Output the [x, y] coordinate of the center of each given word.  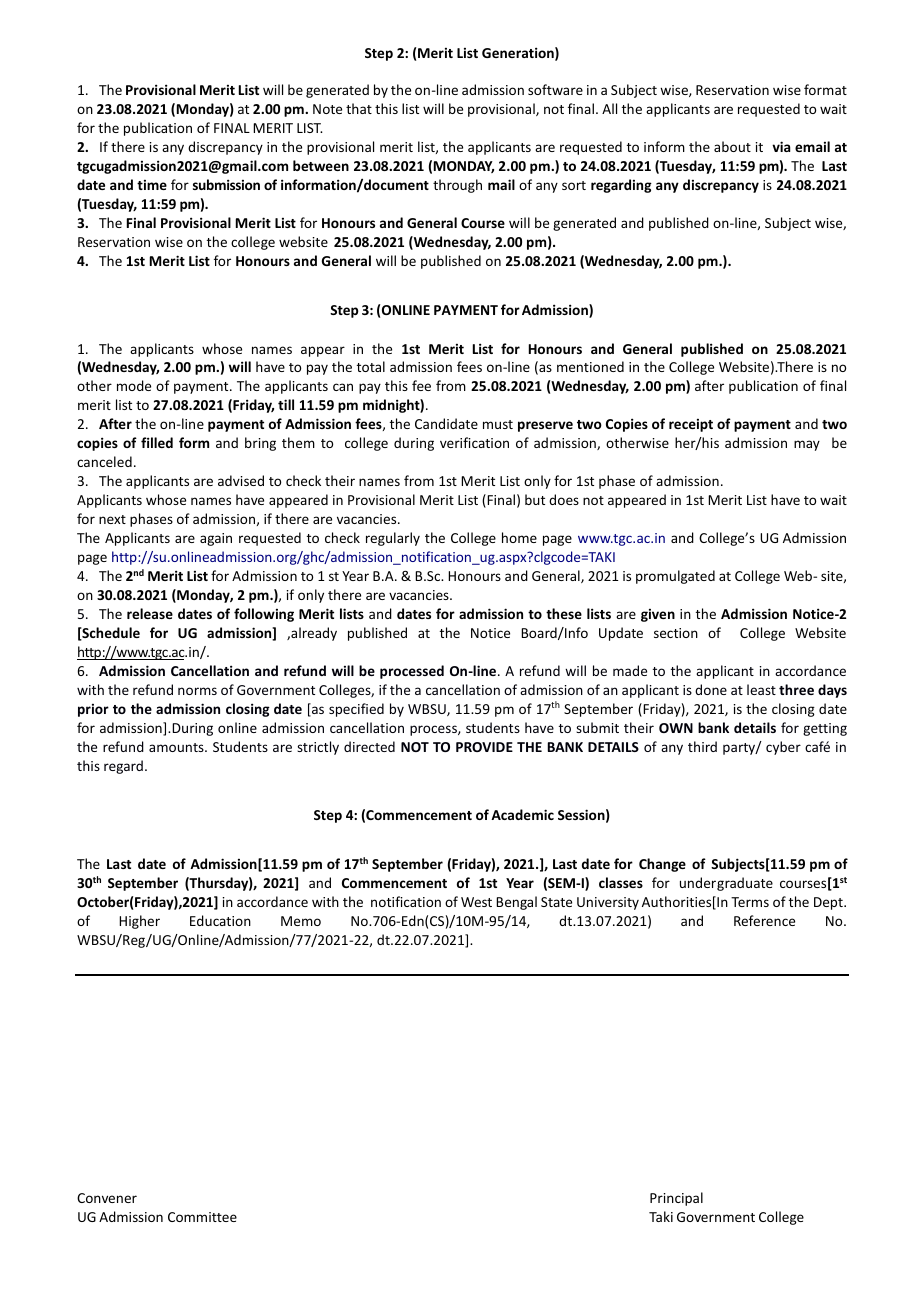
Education [220, 920]
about [732, 146]
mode [134, 385]
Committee [202, 1217]
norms [197, 691]
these [564, 613]
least [761, 689]
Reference [764, 920]
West [476, 902]
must [498, 424]
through [457, 186]
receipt [691, 425]
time [152, 185]
